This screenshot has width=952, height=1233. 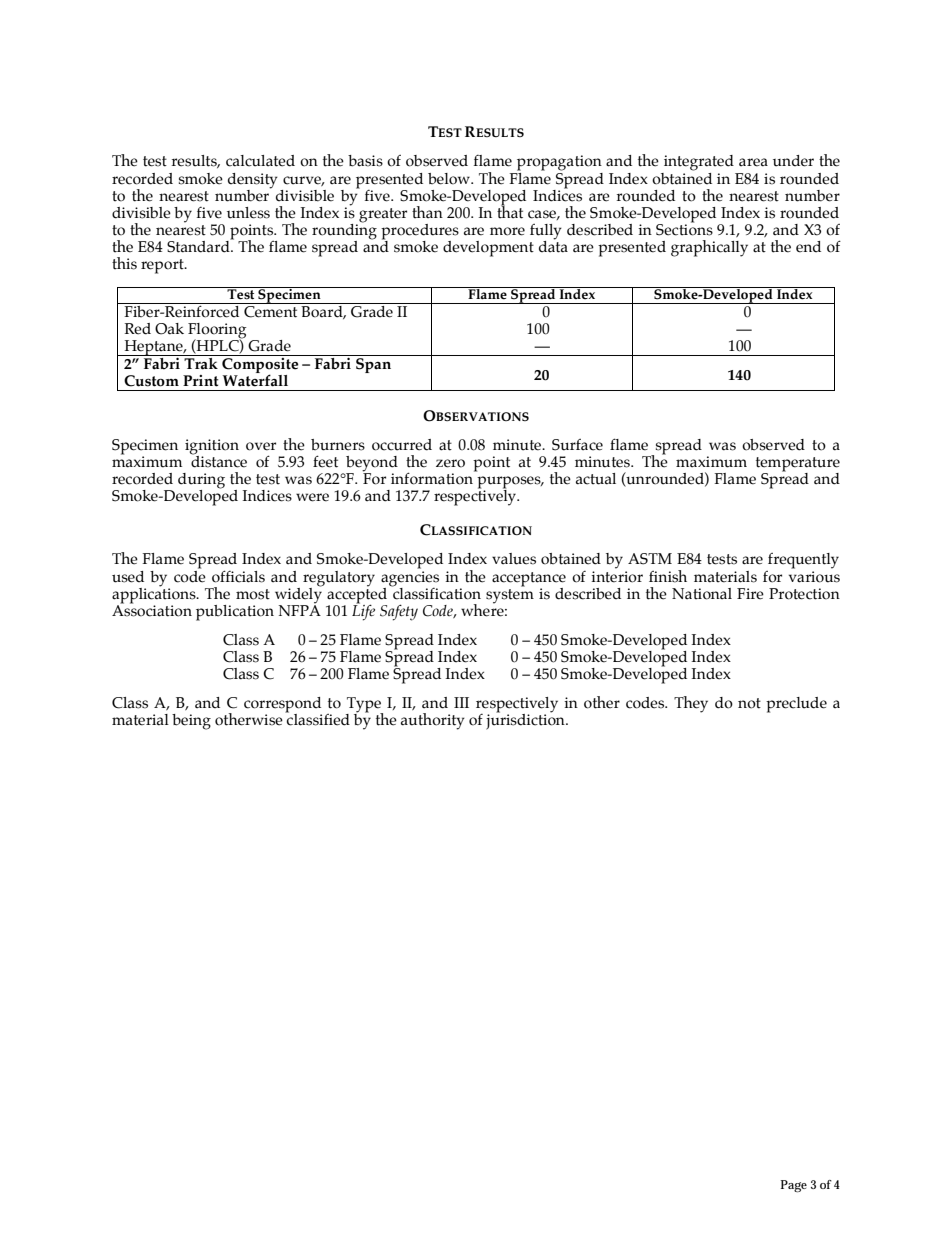 What do you see at coordinates (283, 706) in the screenshot?
I see `correspond` at bounding box center [283, 706].
